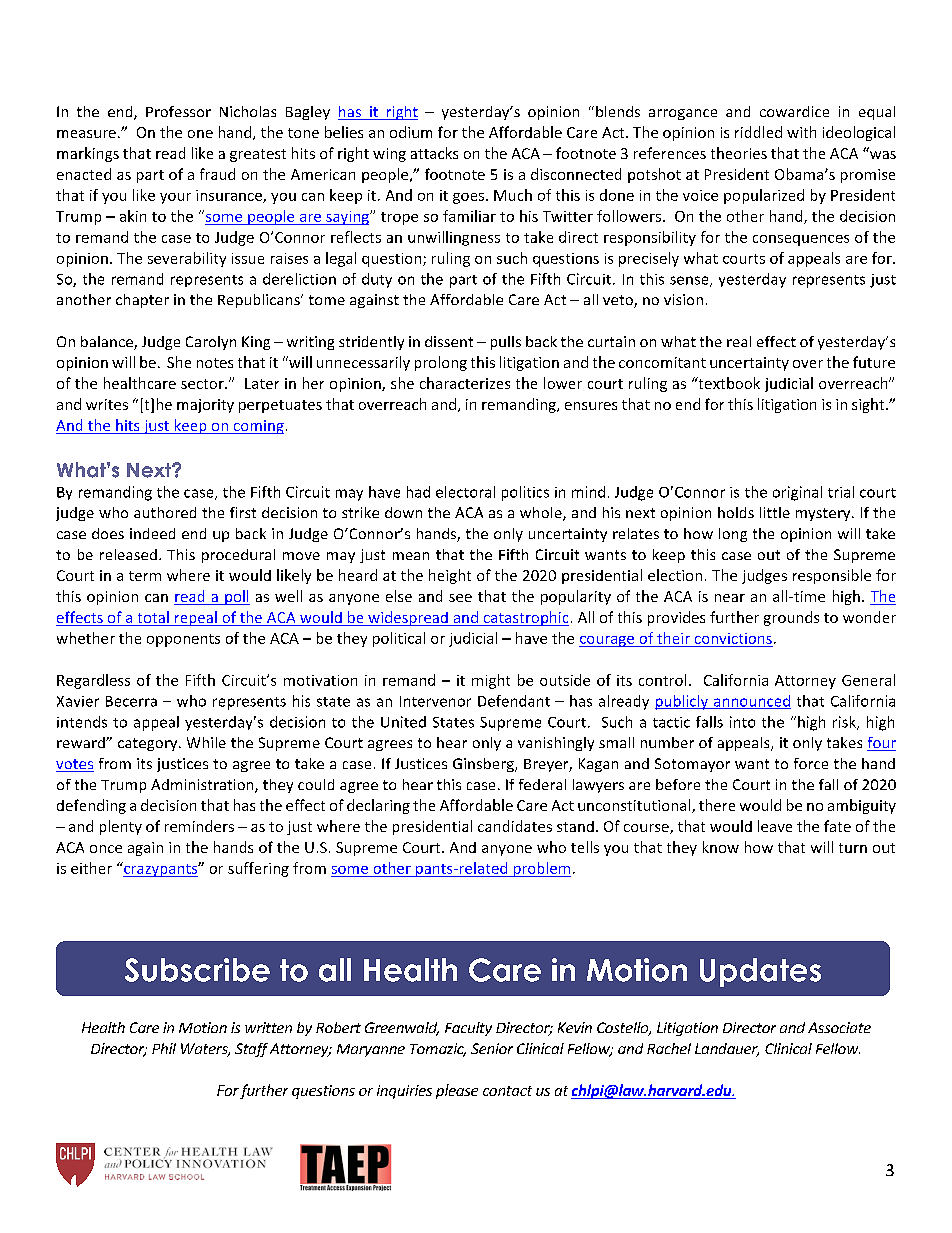 The height and width of the screenshot is (1233, 952). What do you see at coordinates (801, 132) in the screenshot?
I see `with` at bounding box center [801, 132].
